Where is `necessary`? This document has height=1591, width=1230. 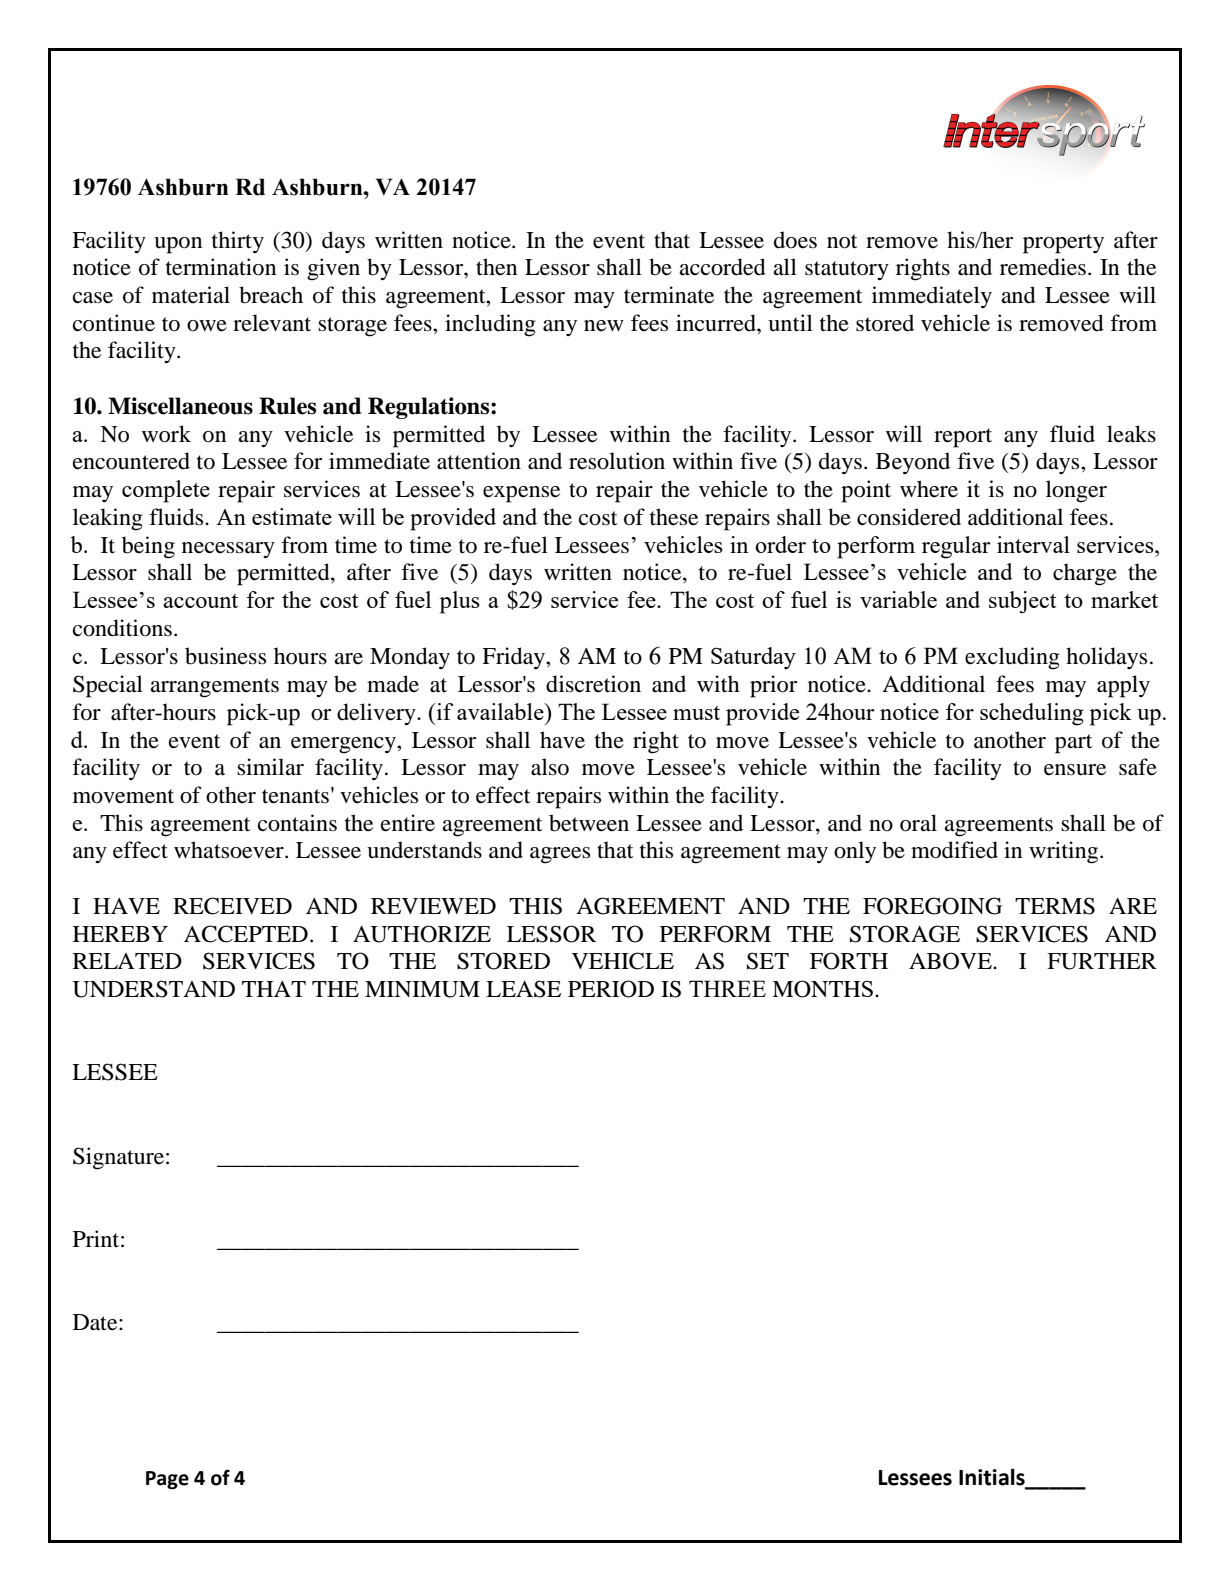 necessary is located at coordinates (228, 550).
